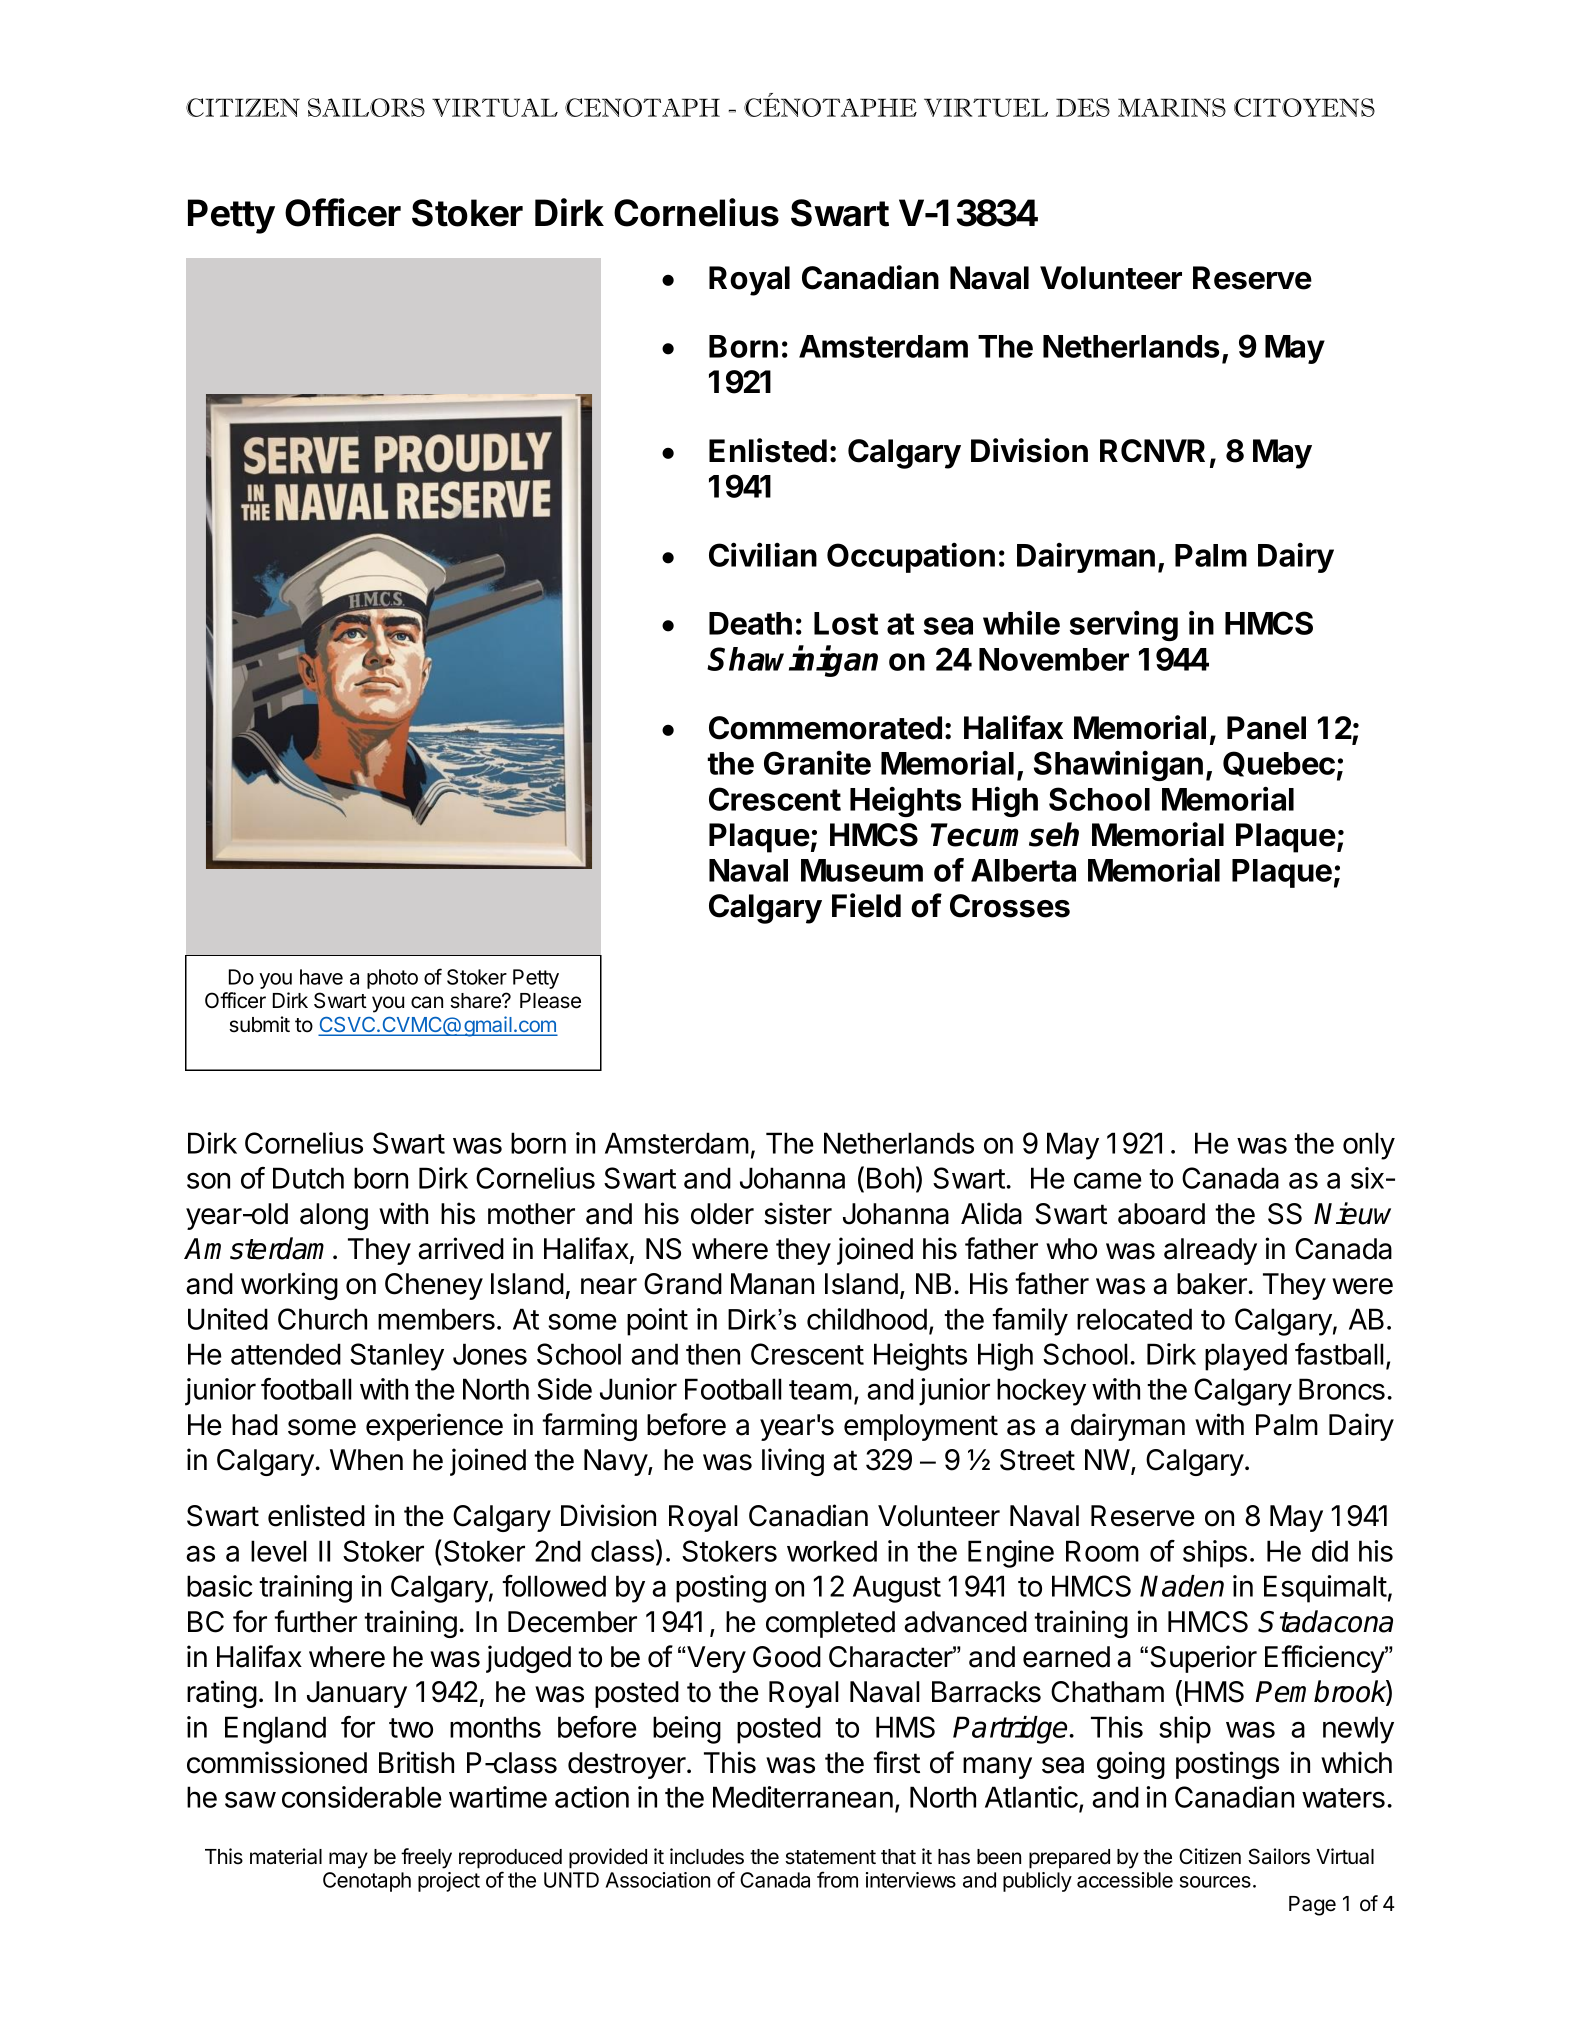  I want to click on level, so click(279, 1551).
